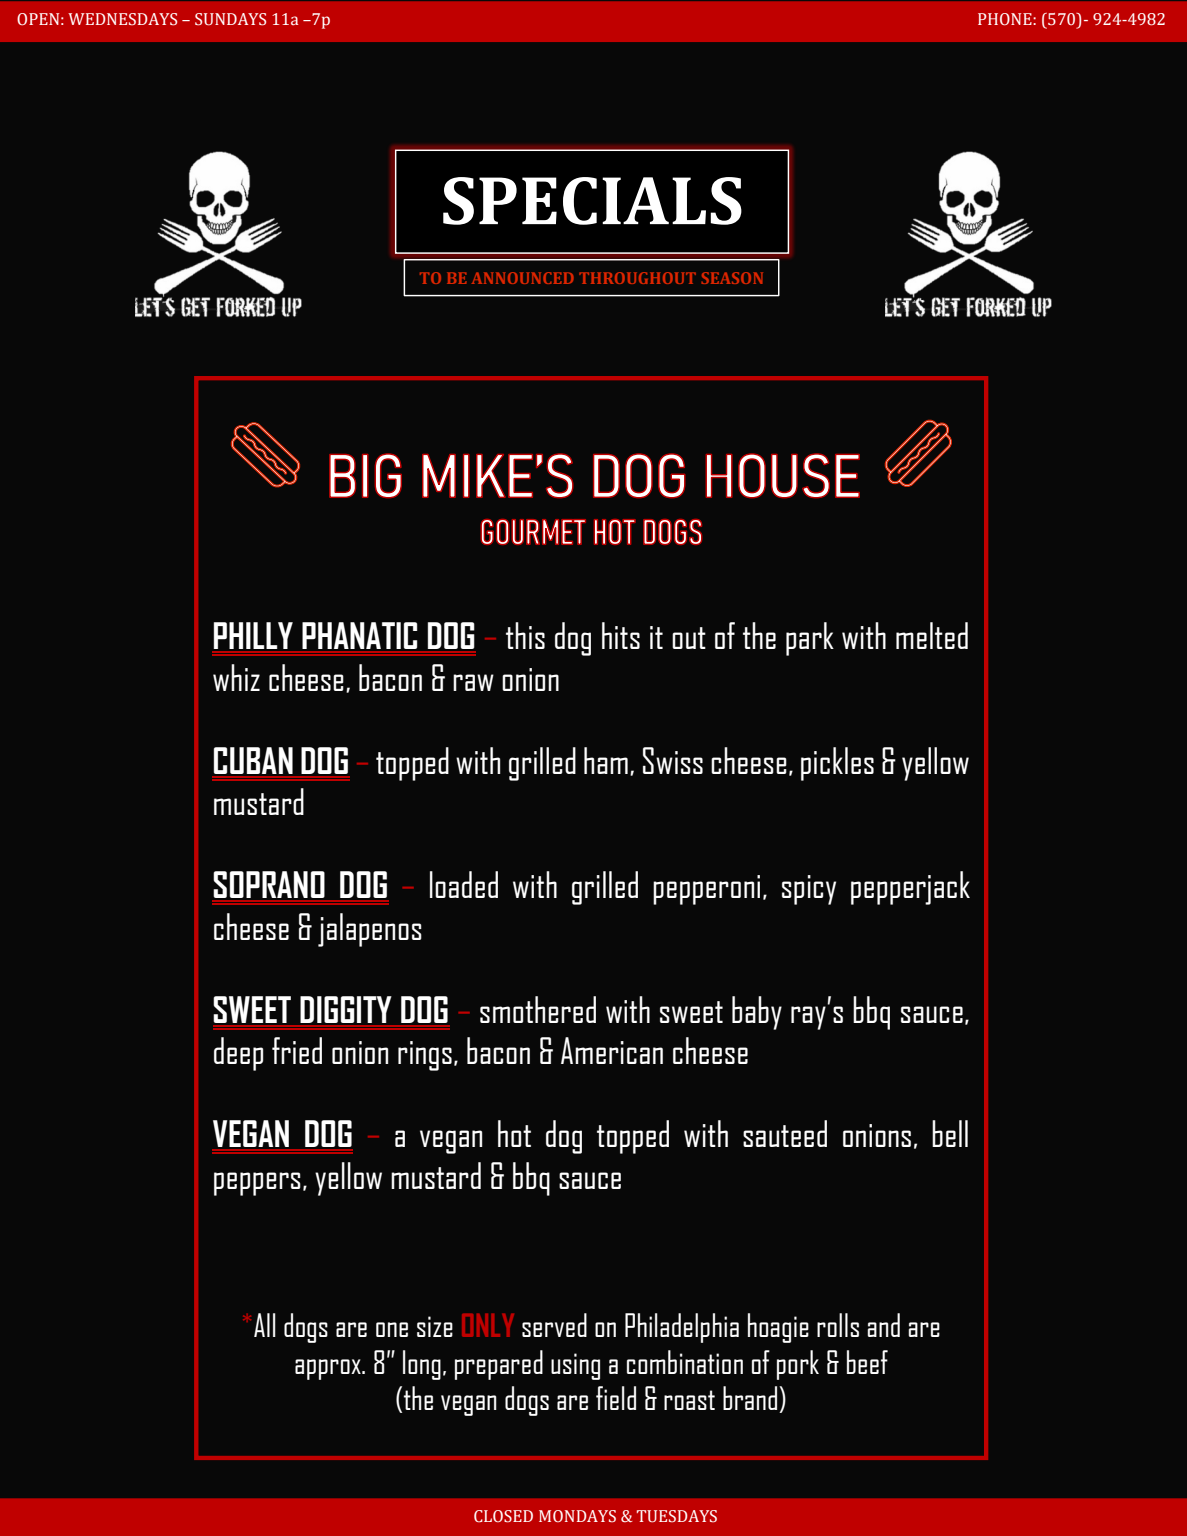 The width and height of the document is (1187, 1536). What do you see at coordinates (810, 639) in the document?
I see `park` at bounding box center [810, 639].
